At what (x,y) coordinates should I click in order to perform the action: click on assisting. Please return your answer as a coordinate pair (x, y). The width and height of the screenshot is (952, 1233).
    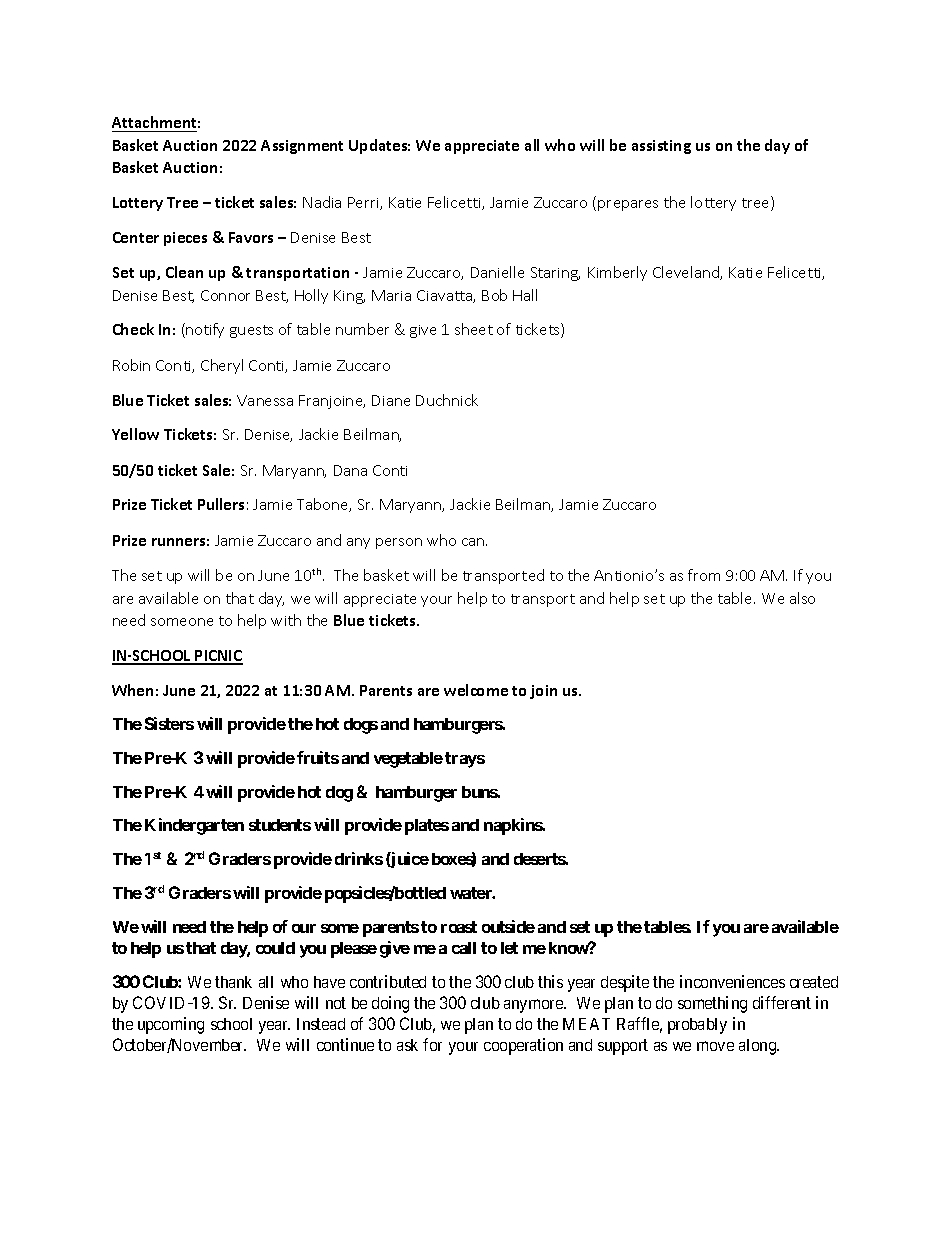
    Looking at the image, I should click on (661, 147).
